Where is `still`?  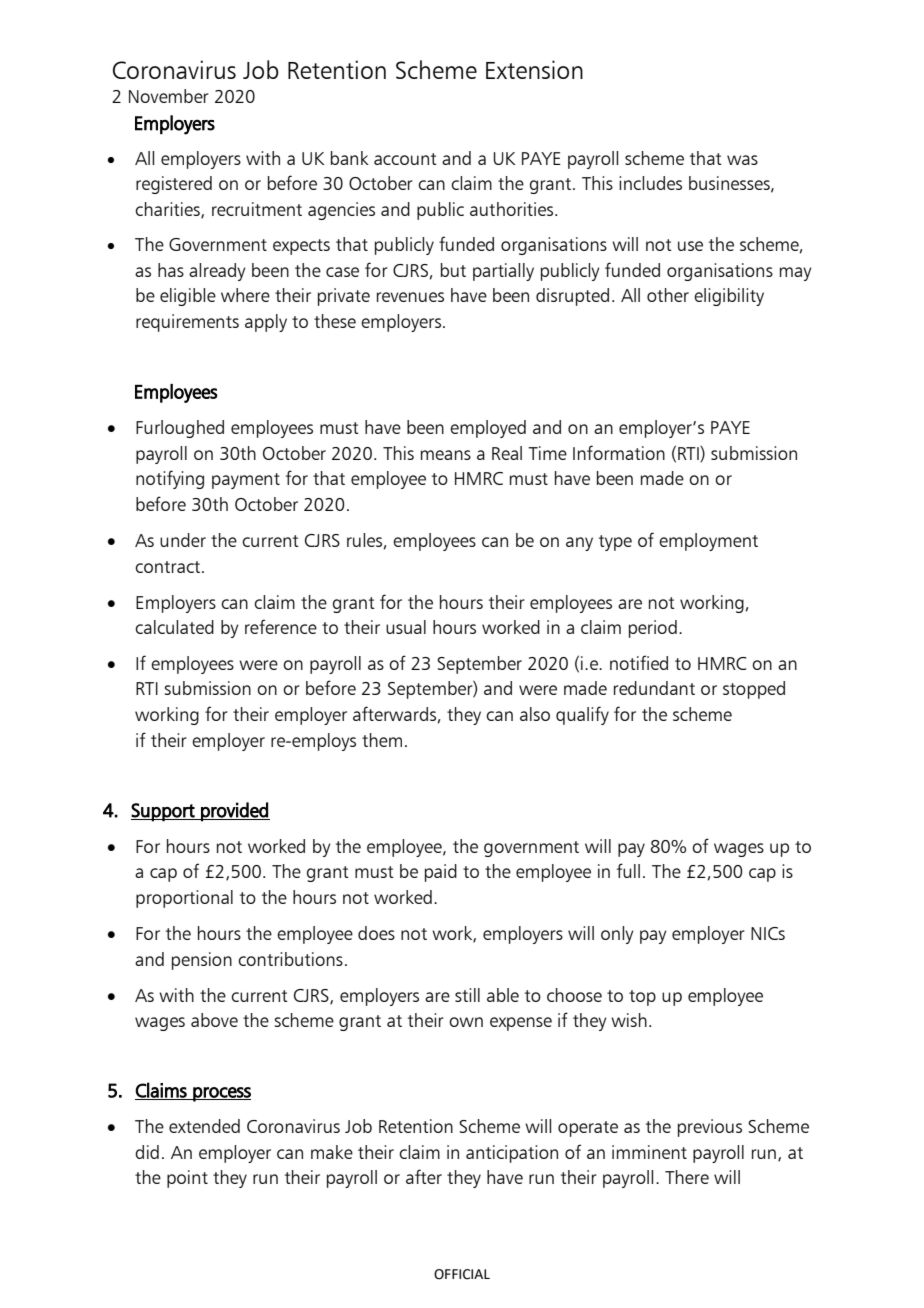
still is located at coordinates (467, 995).
